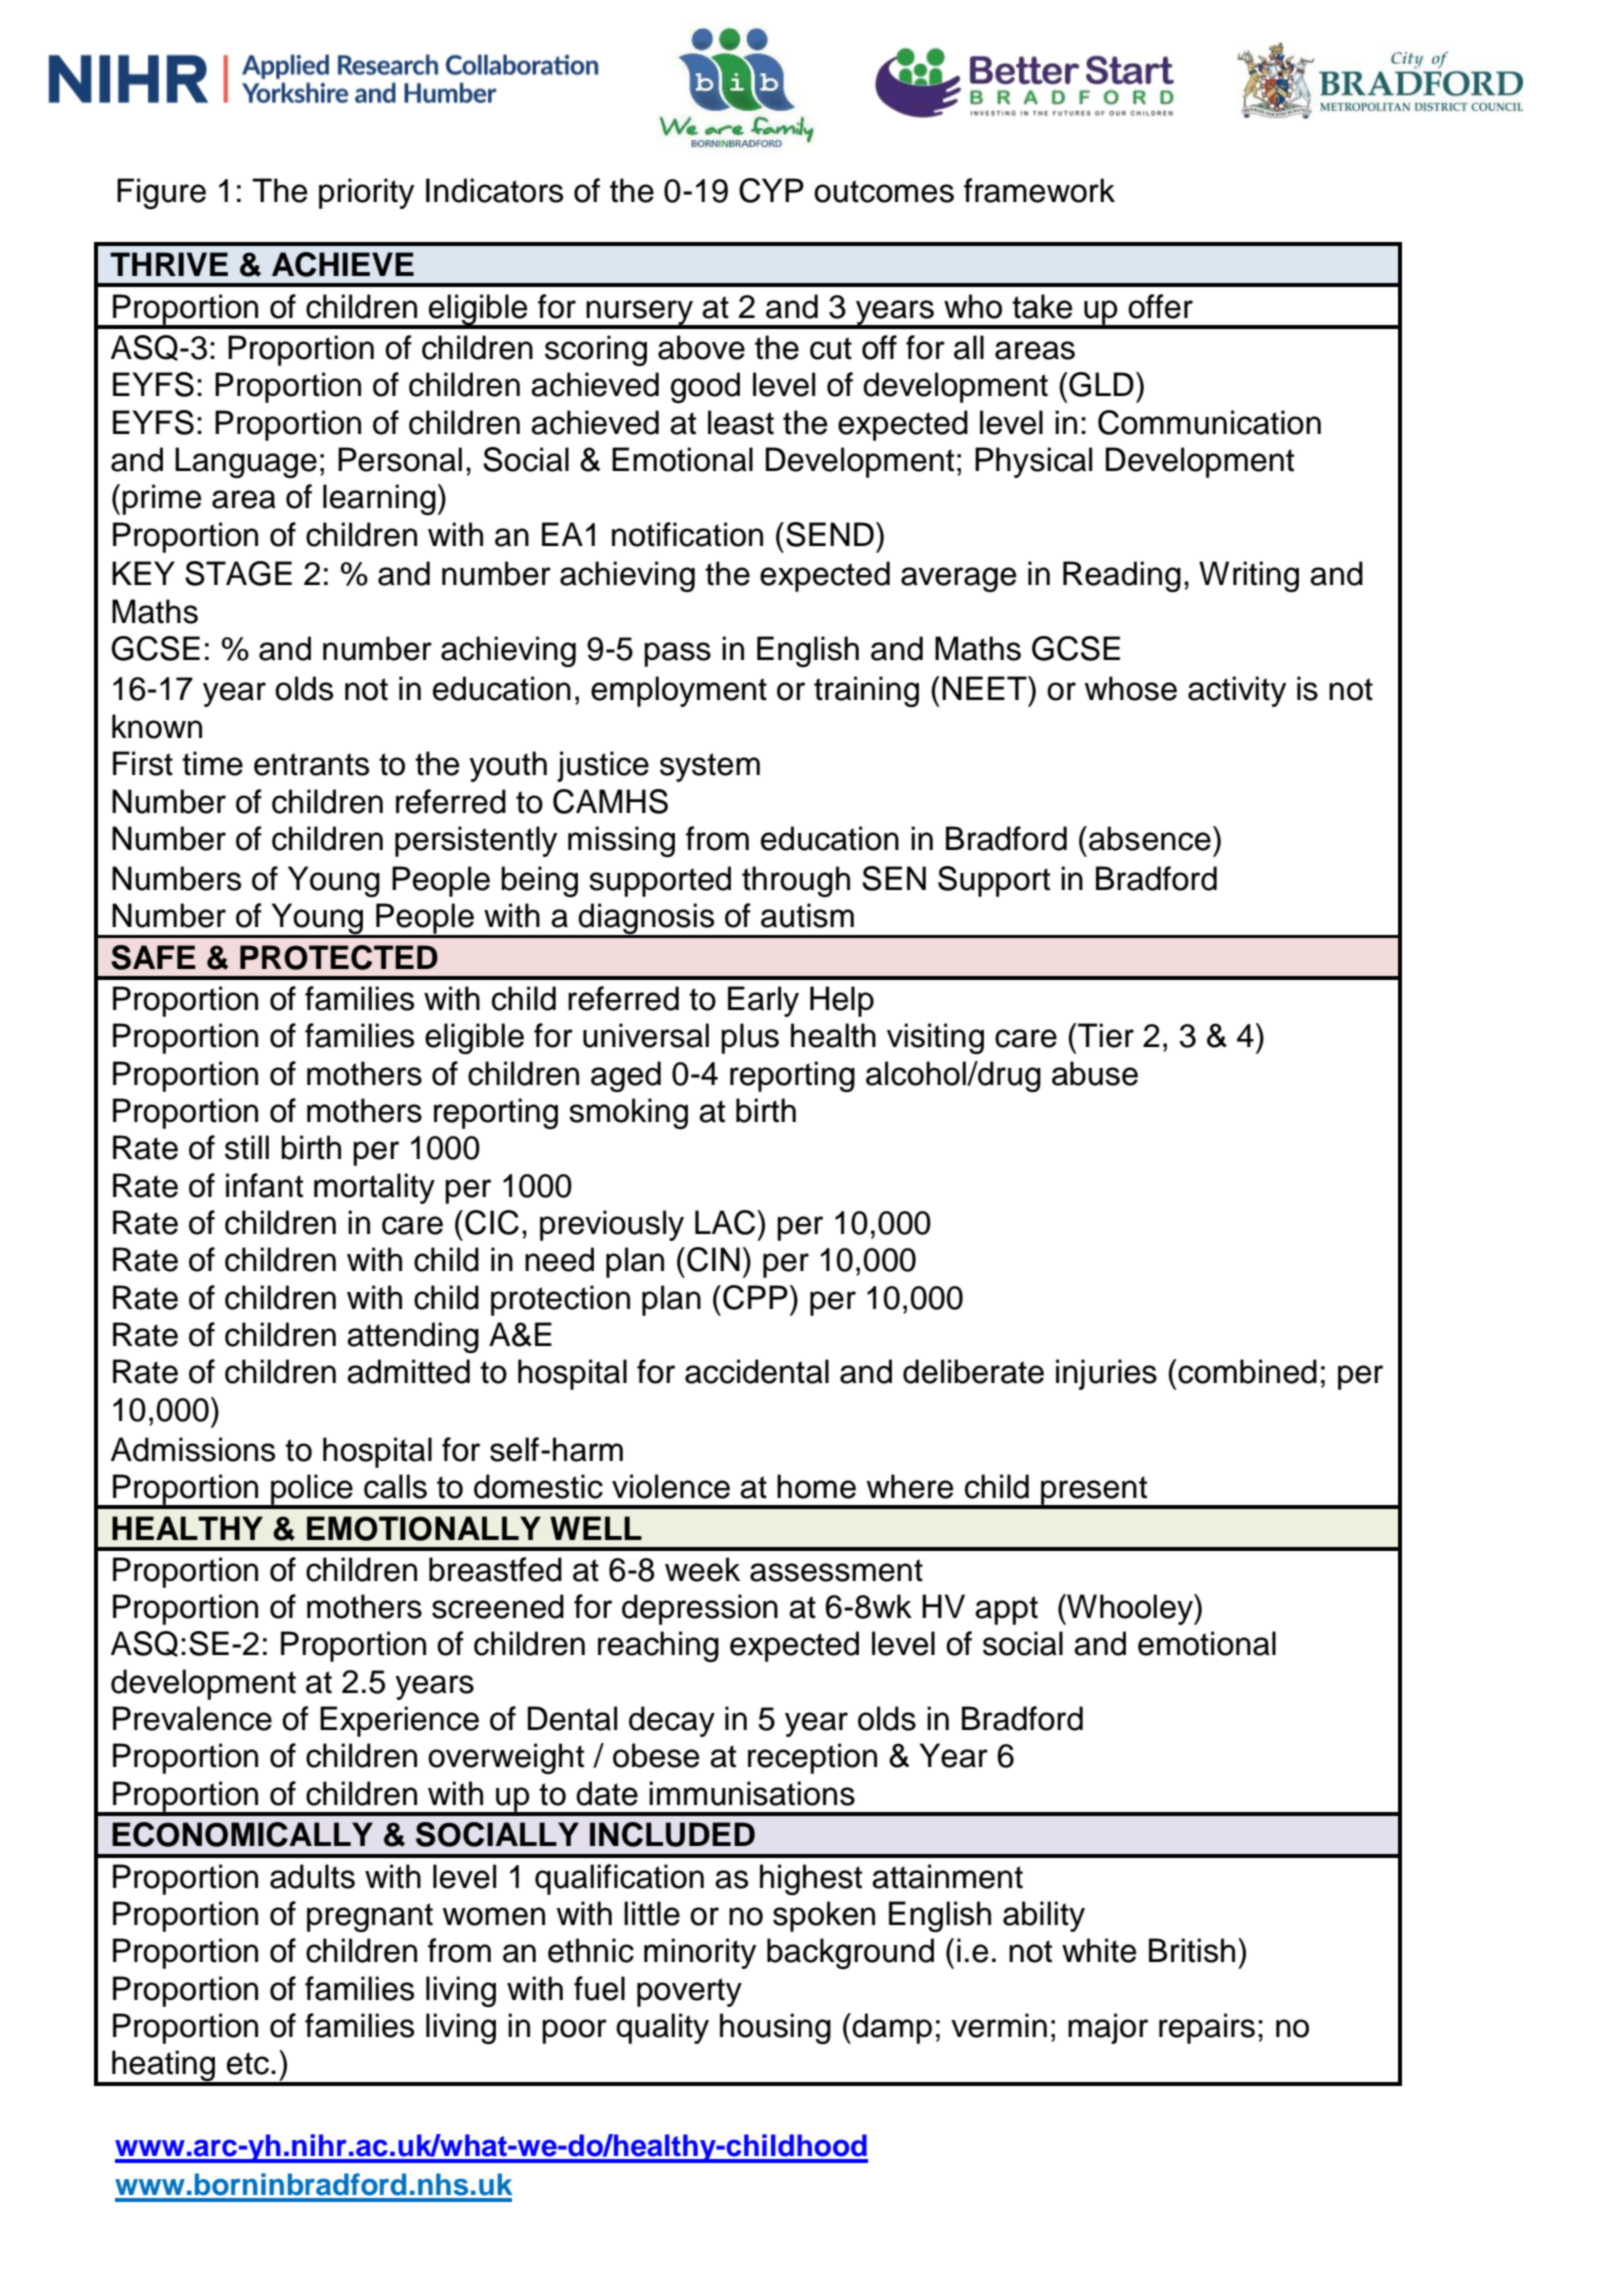  Describe the element at coordinates (169, 264) in the screenshot. I see `THRIVE` at that location.
